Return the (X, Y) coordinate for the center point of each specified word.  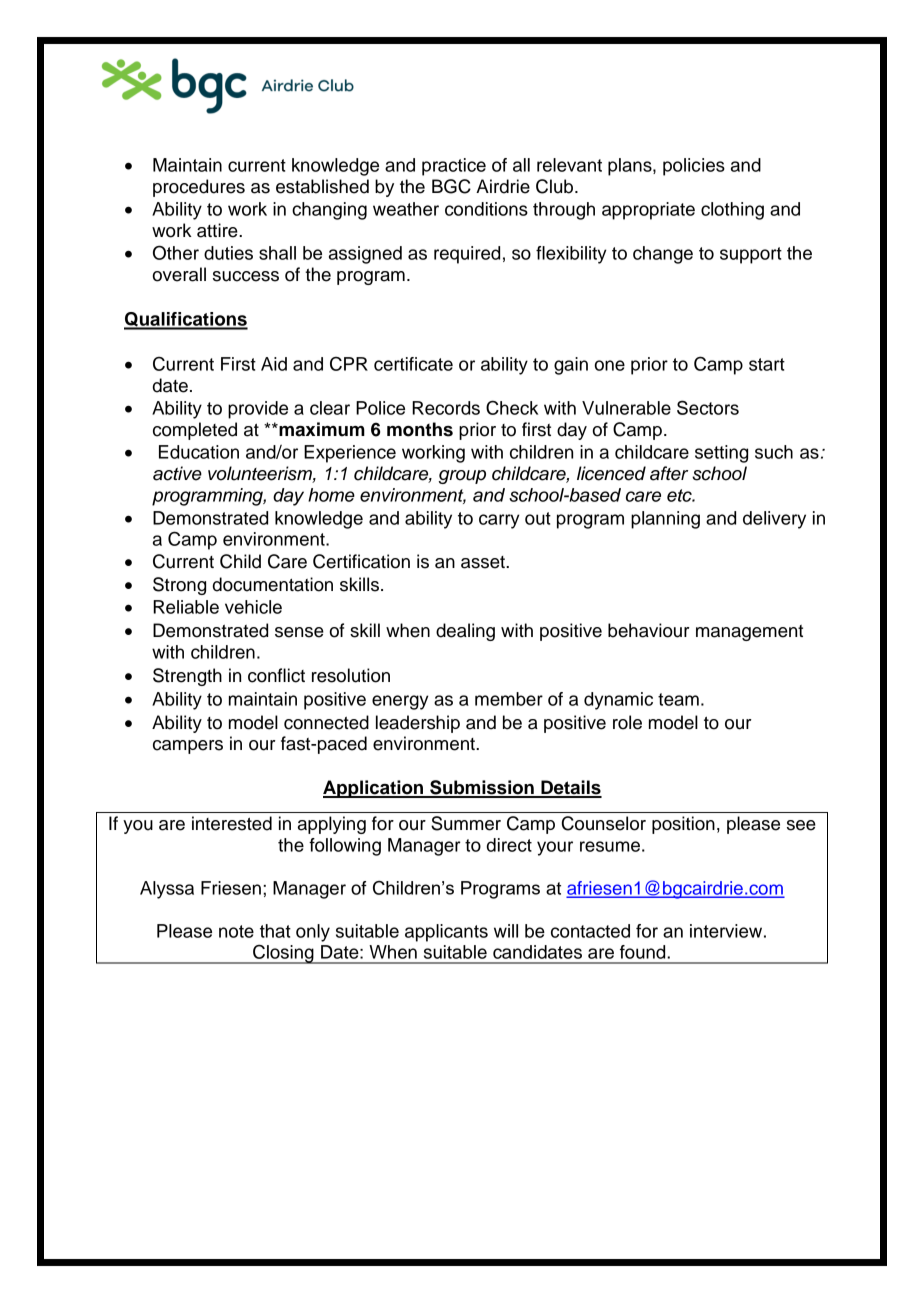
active (177, 473)
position (683, 825)
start (767, 364)
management (749, 633)
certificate (413, 364)
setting (721, 454)
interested (232, 823)
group (462, 477)
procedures (199, 188)
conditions (486, 209)
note (236, 931)
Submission (482, 788)
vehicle (253, 607)
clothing (732, 211)
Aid (274, 364)
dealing (465, 632)
